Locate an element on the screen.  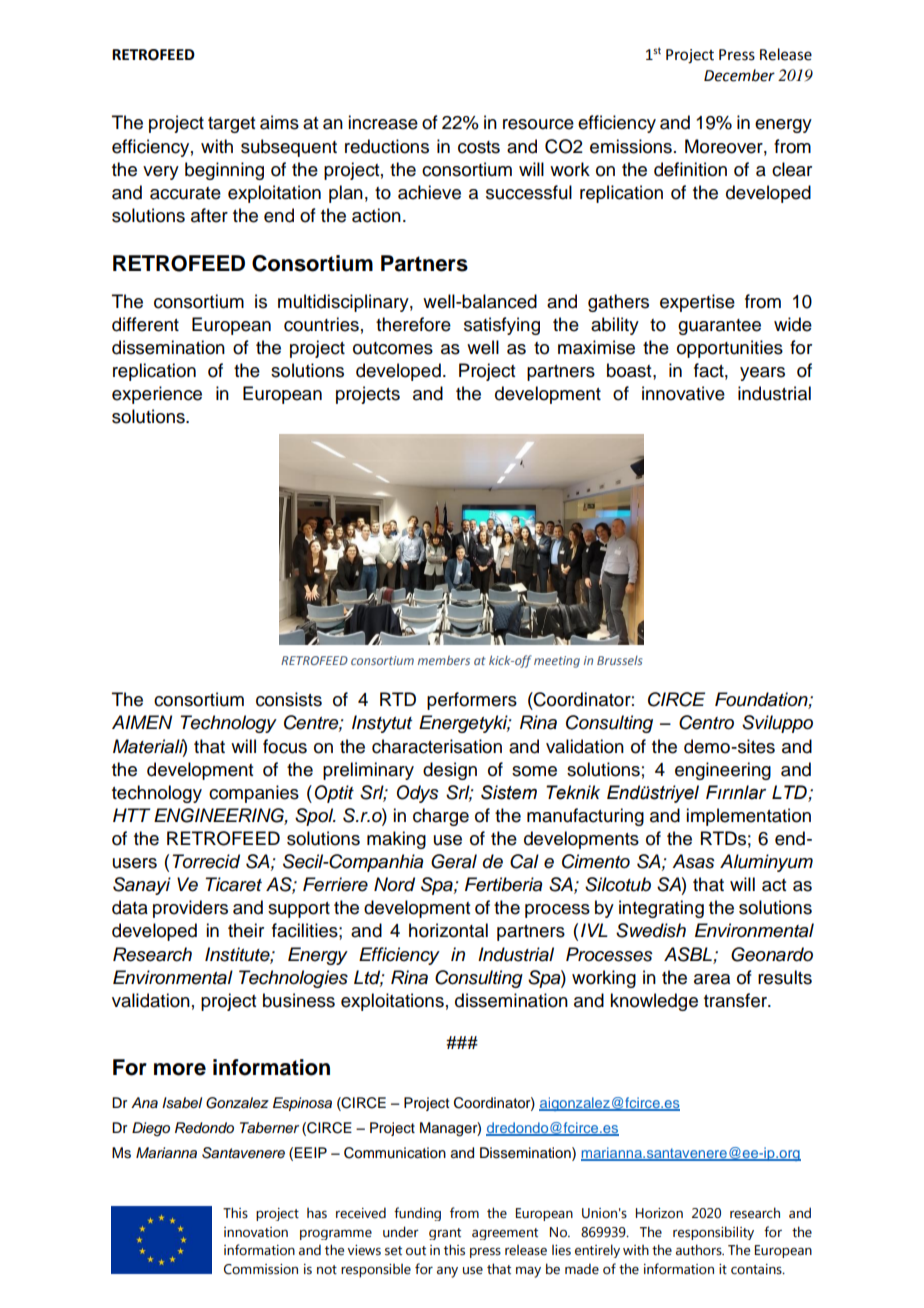
target is located at coordinates (231, 125).
